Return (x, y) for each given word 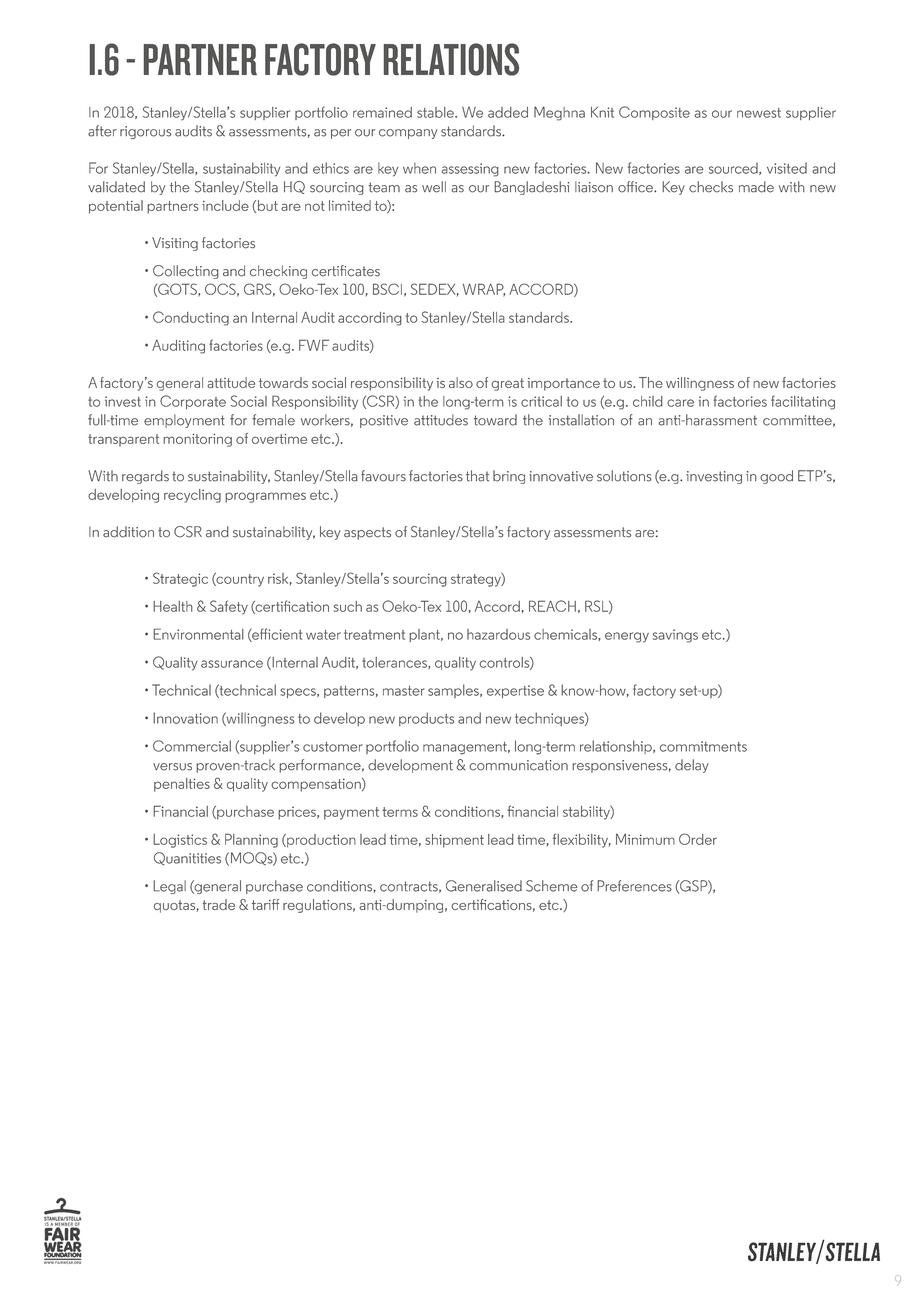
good (776, 477)
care (680, 403)
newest (759, 113)
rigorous (146, 132)
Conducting (191, 318)
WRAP (484, 290)
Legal (169, 887)
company (408, 134)
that (477, 476)
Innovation (185, 718)
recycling (192, 496)
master (404, 691)
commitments (703, 746)
